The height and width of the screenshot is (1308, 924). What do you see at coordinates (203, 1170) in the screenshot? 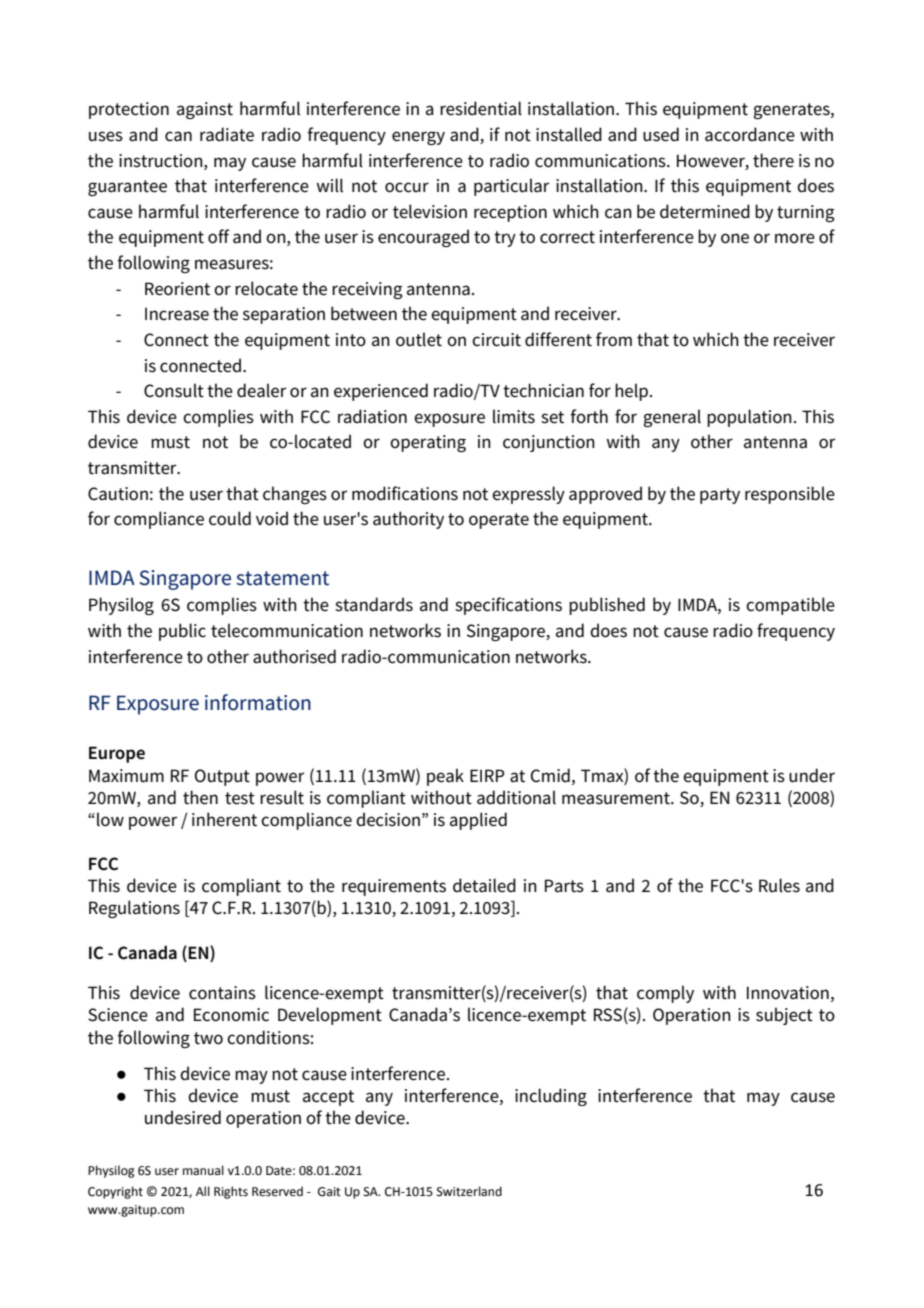
I see `manual` at bounding box center [203, 1170].
